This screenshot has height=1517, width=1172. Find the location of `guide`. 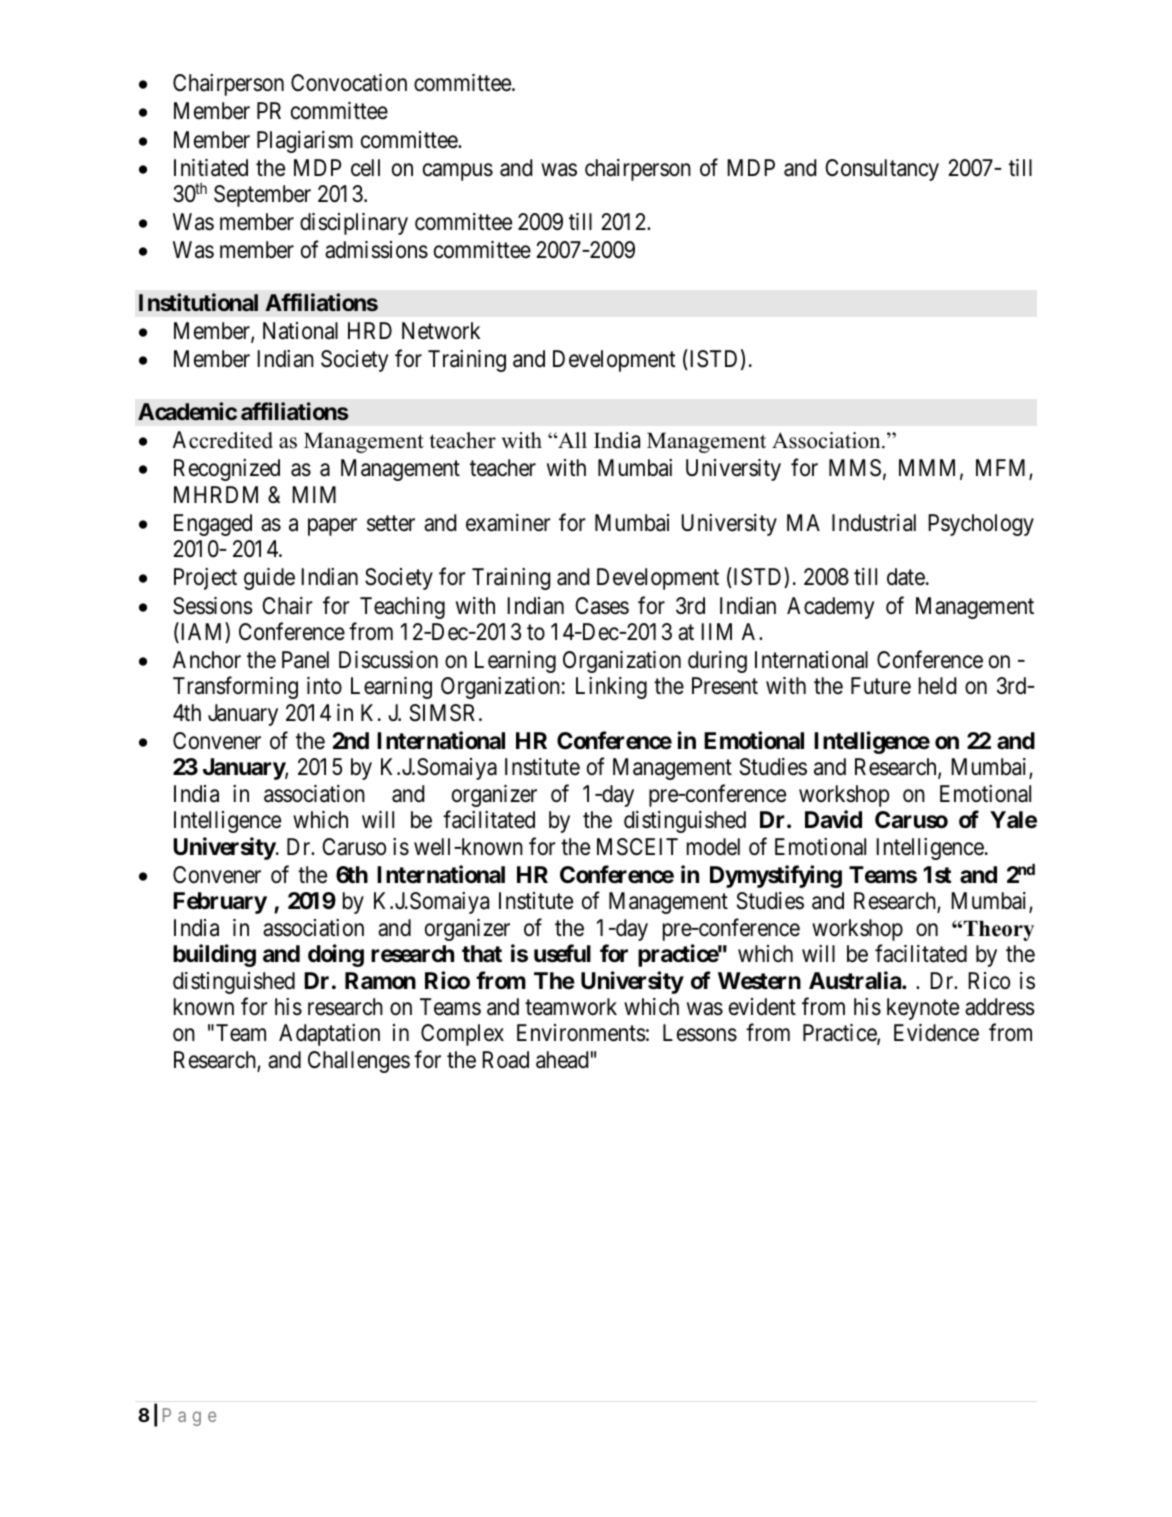

guide is located at coordinates (269, 579).
